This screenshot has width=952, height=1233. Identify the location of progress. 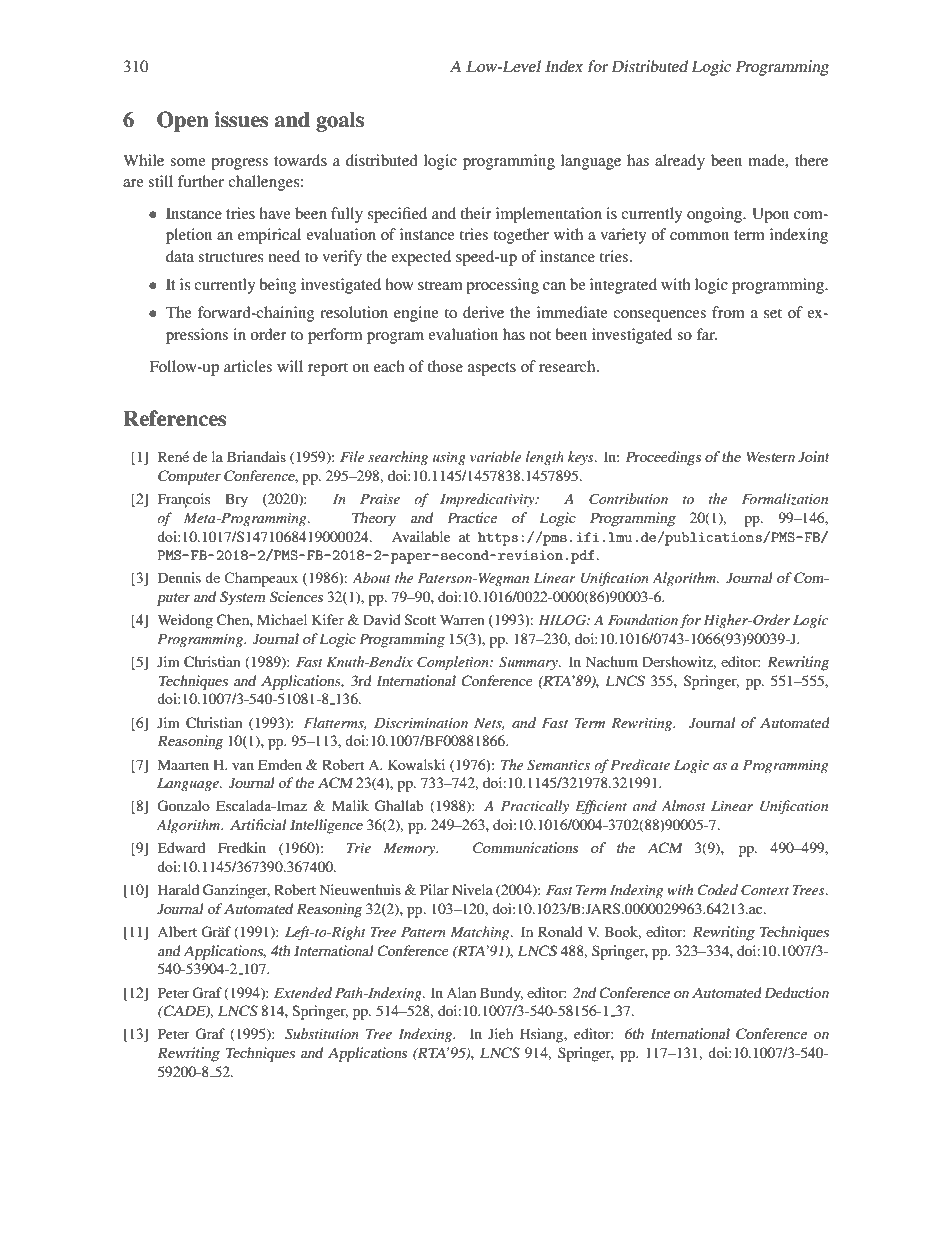
(239, 164).
